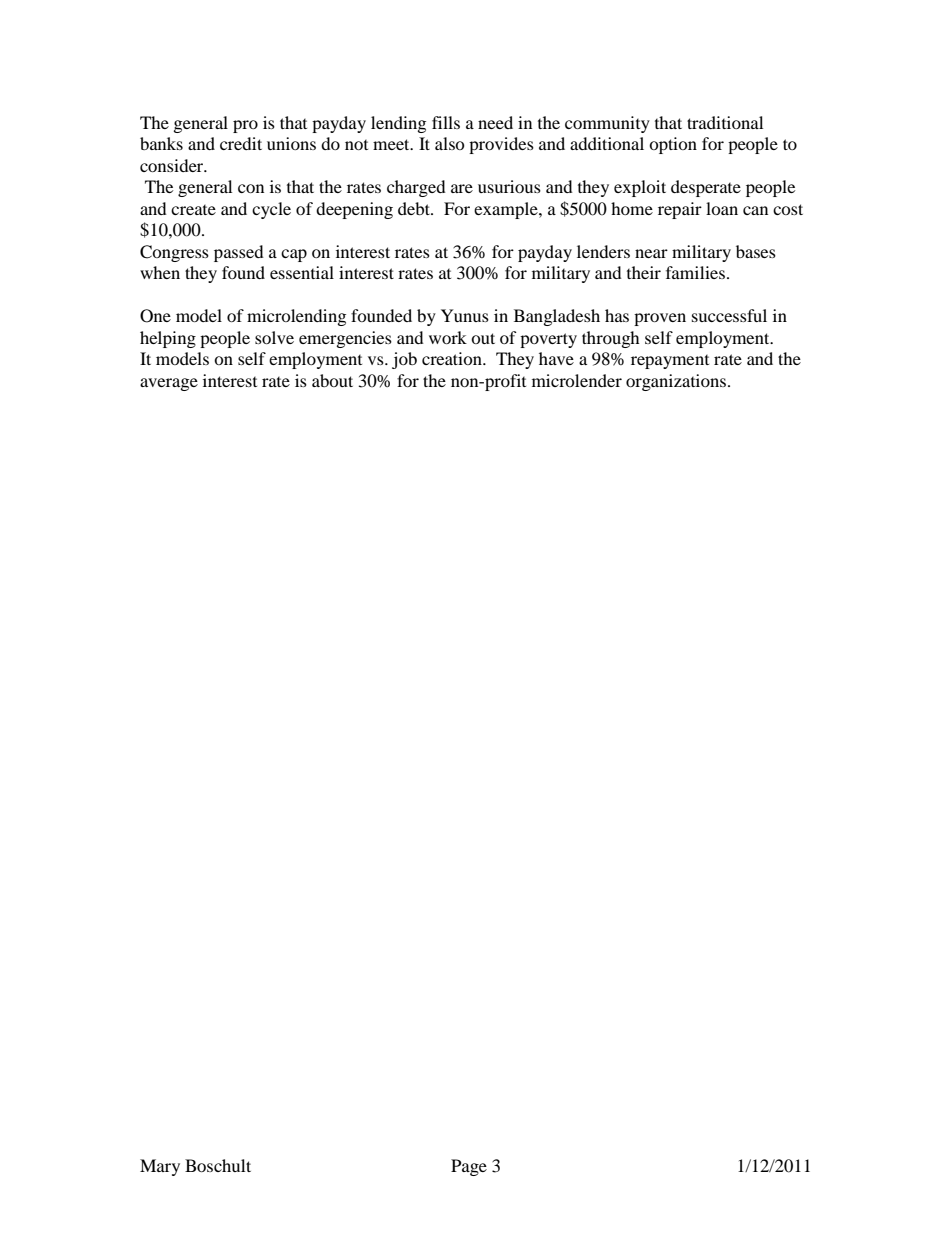 Image resolution: width=952 pixels, height=1233 pixels. Describe the element at coordinates (332, 380) in the screenshot. I see `about` at that location.
